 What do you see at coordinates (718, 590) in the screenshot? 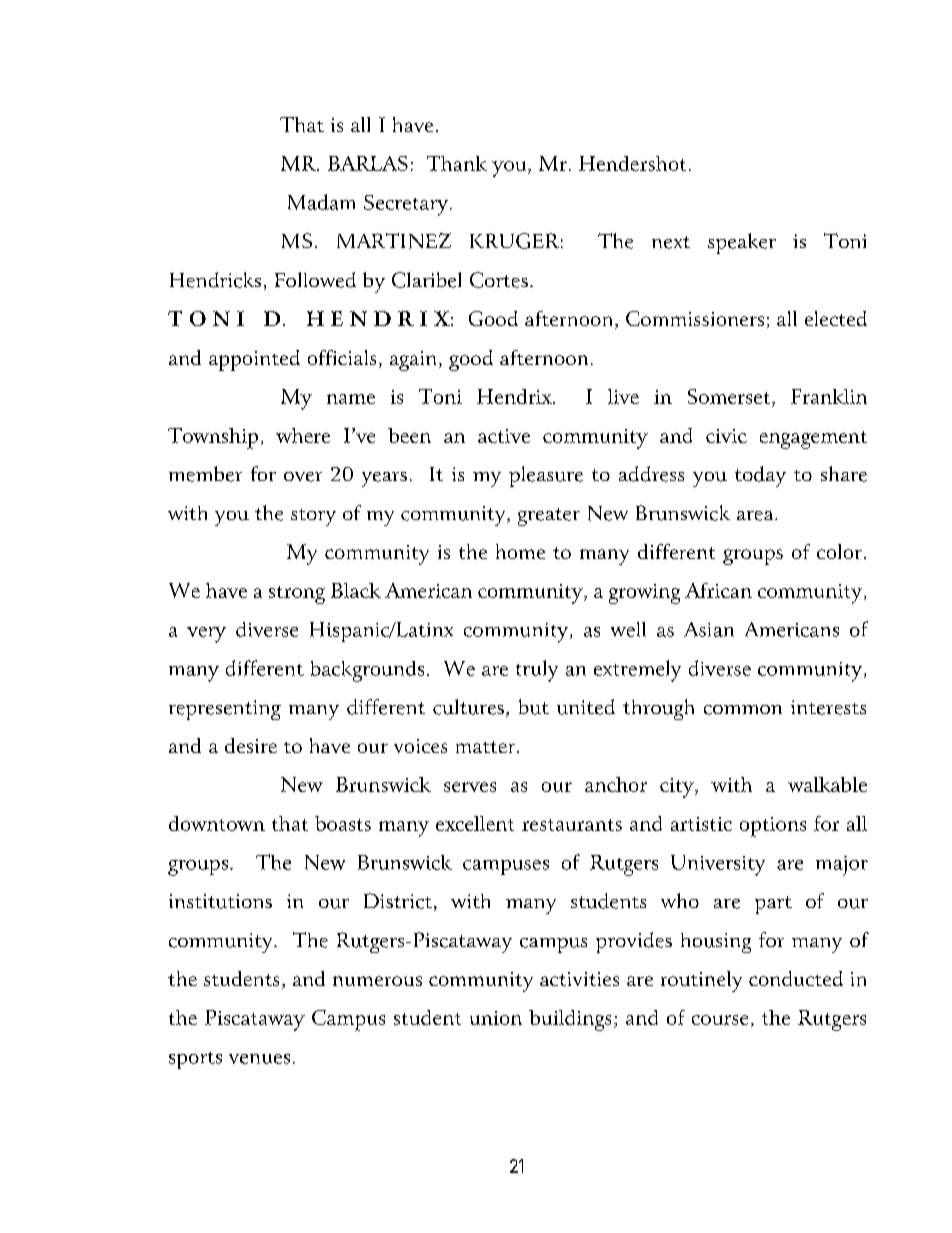
I see `African` at bounding box center [718, 590].
